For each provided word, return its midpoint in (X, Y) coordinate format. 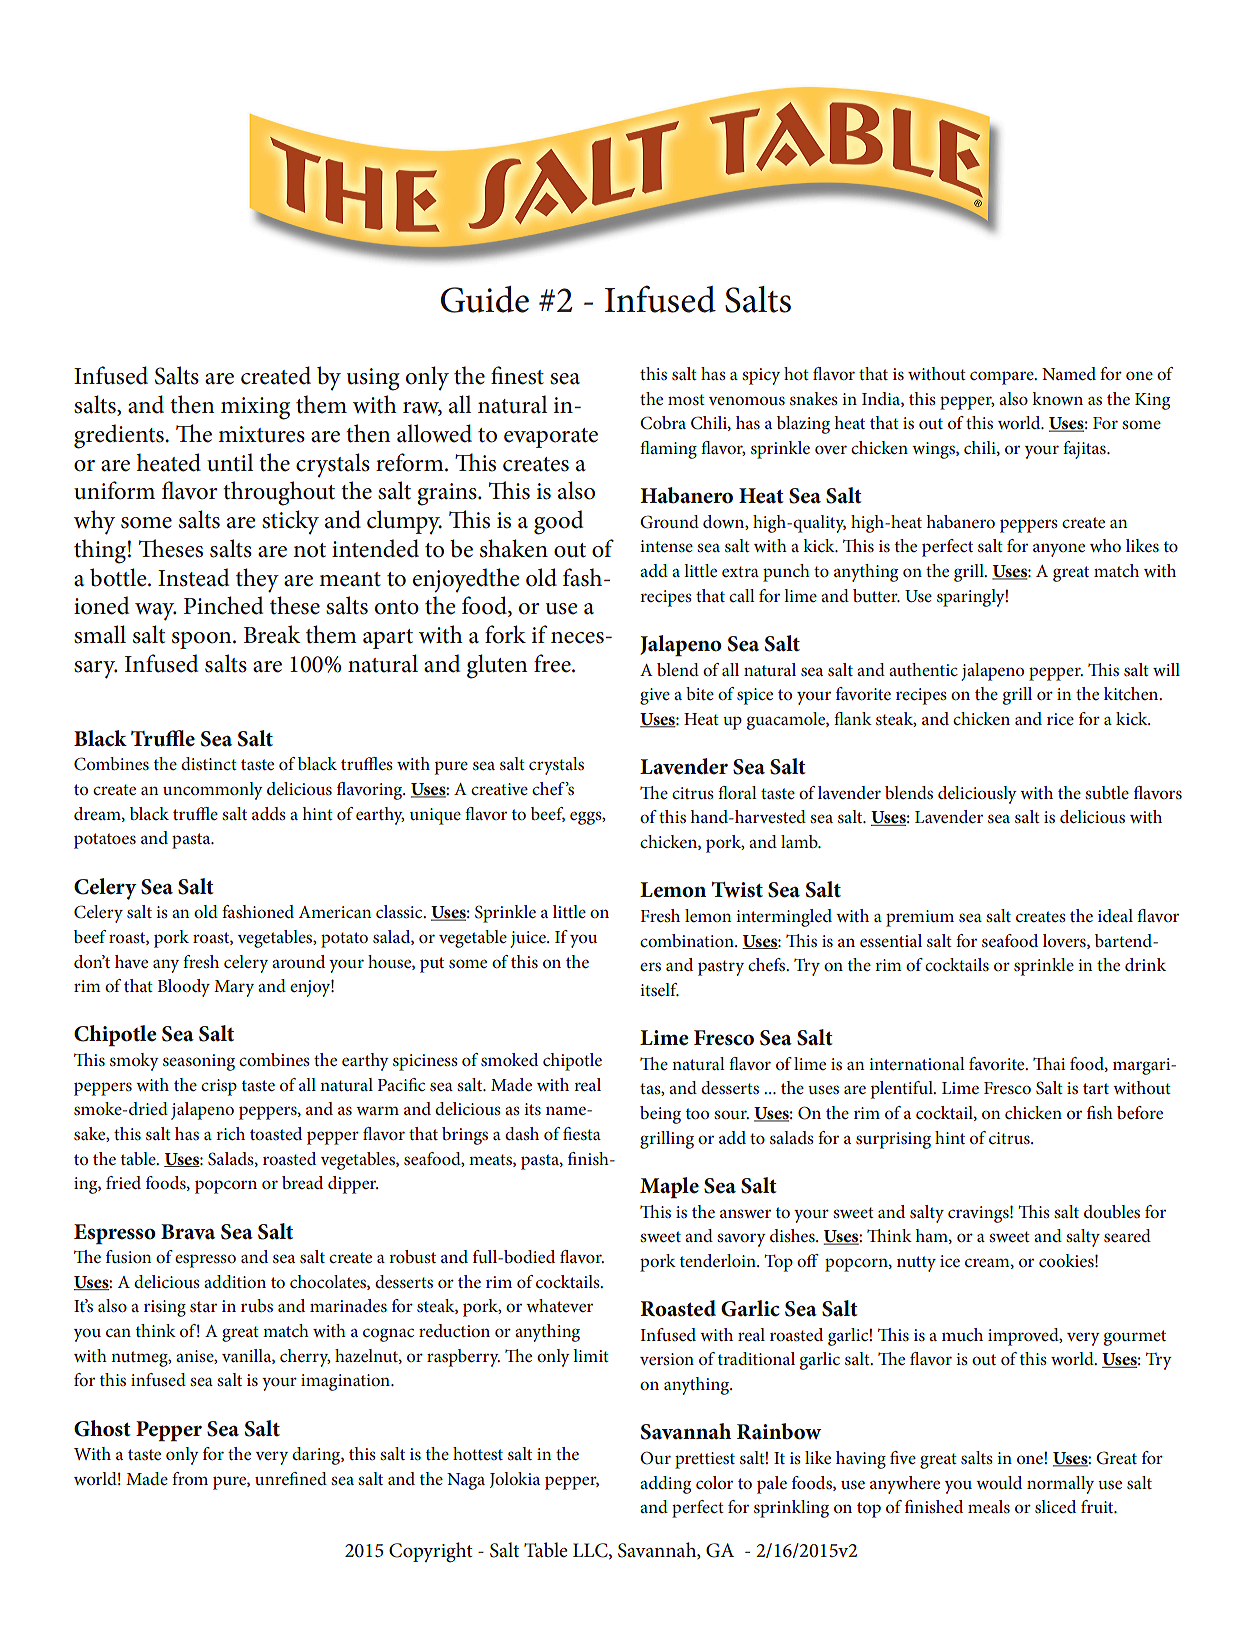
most (686, 399)
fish (1100, 1112)
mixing (255, 408)
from (190, 1478)
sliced (1055, 1506)
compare (1003, 378)
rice (1060, 719)
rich (230, 1133)
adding (665, 1485)
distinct (209, 763)
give (655, 696)
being (660, 1115)
